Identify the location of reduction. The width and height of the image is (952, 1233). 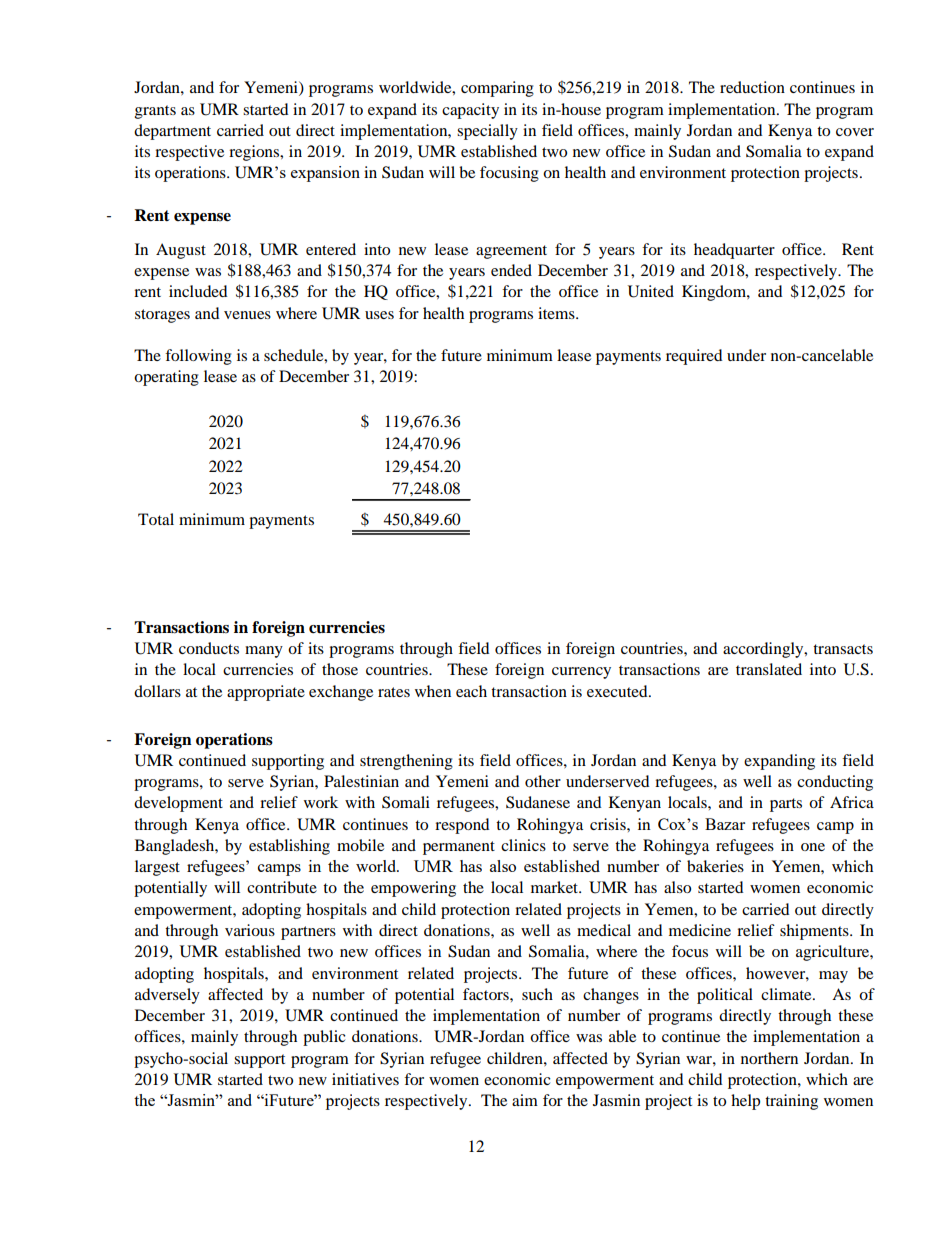
(752, 87).
